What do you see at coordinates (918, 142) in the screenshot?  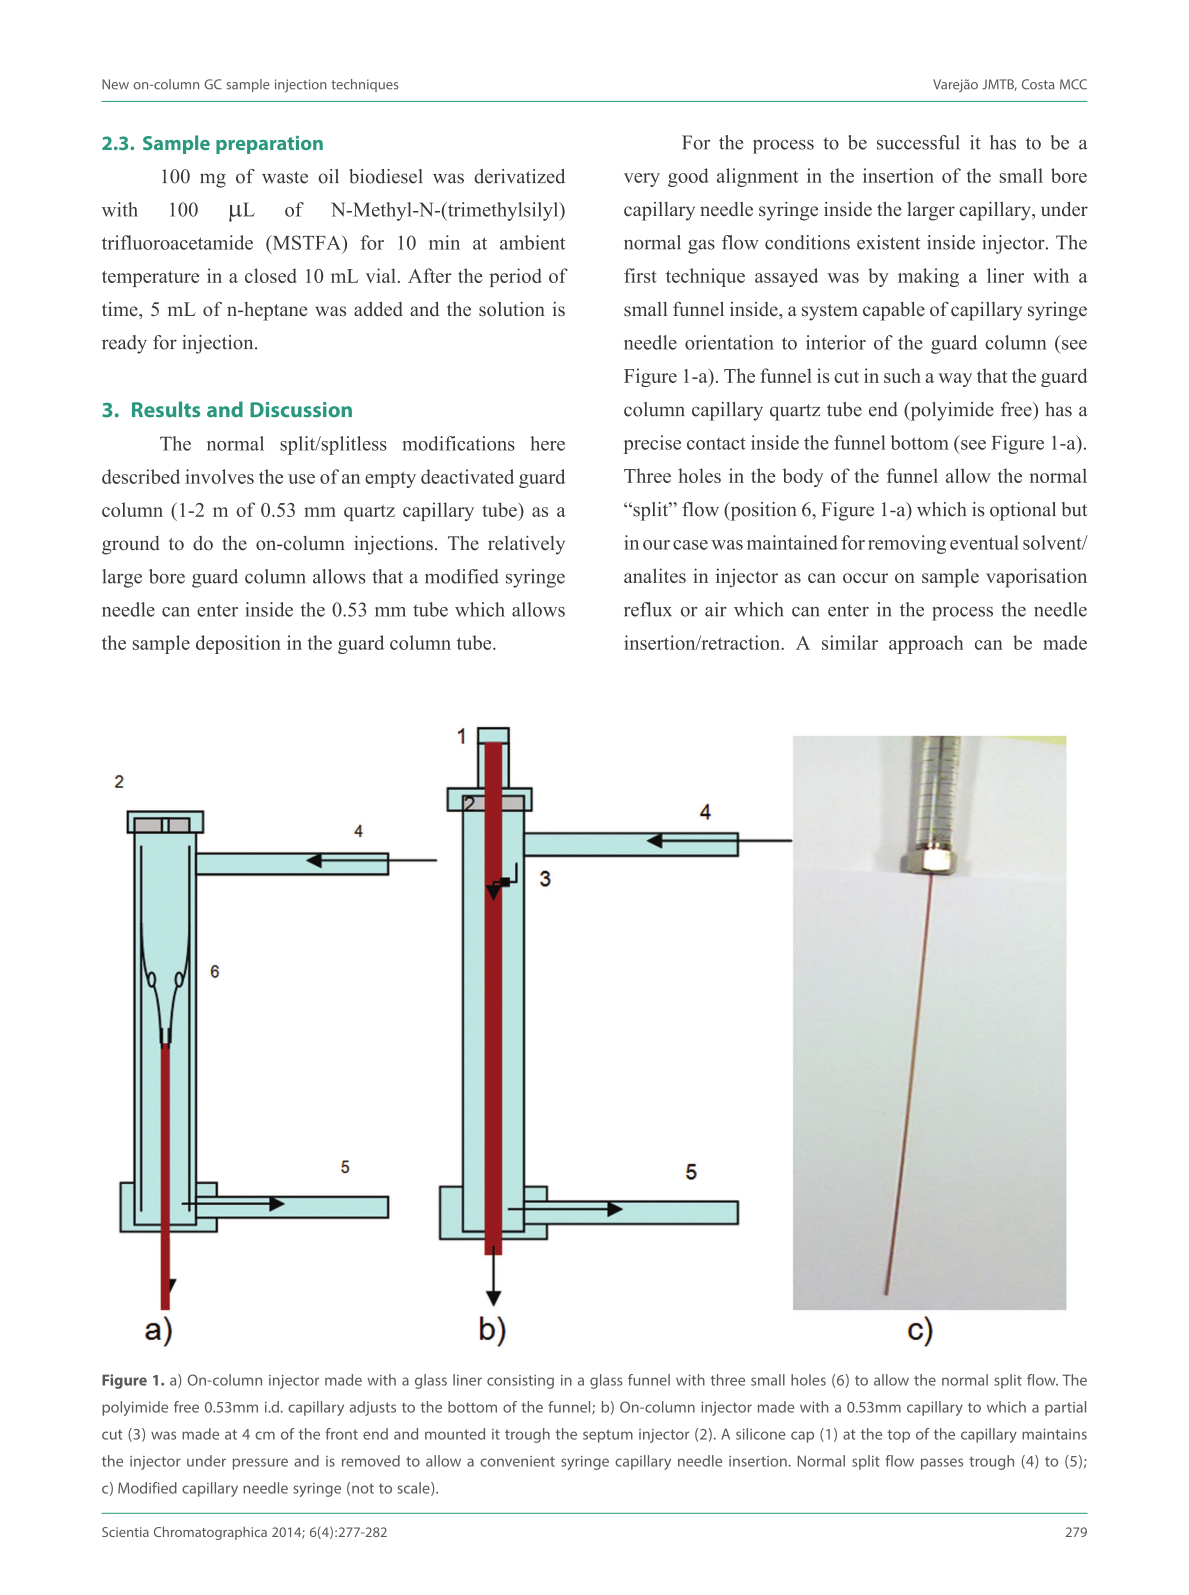 I see `successful` at bounding box center [918, 142].
